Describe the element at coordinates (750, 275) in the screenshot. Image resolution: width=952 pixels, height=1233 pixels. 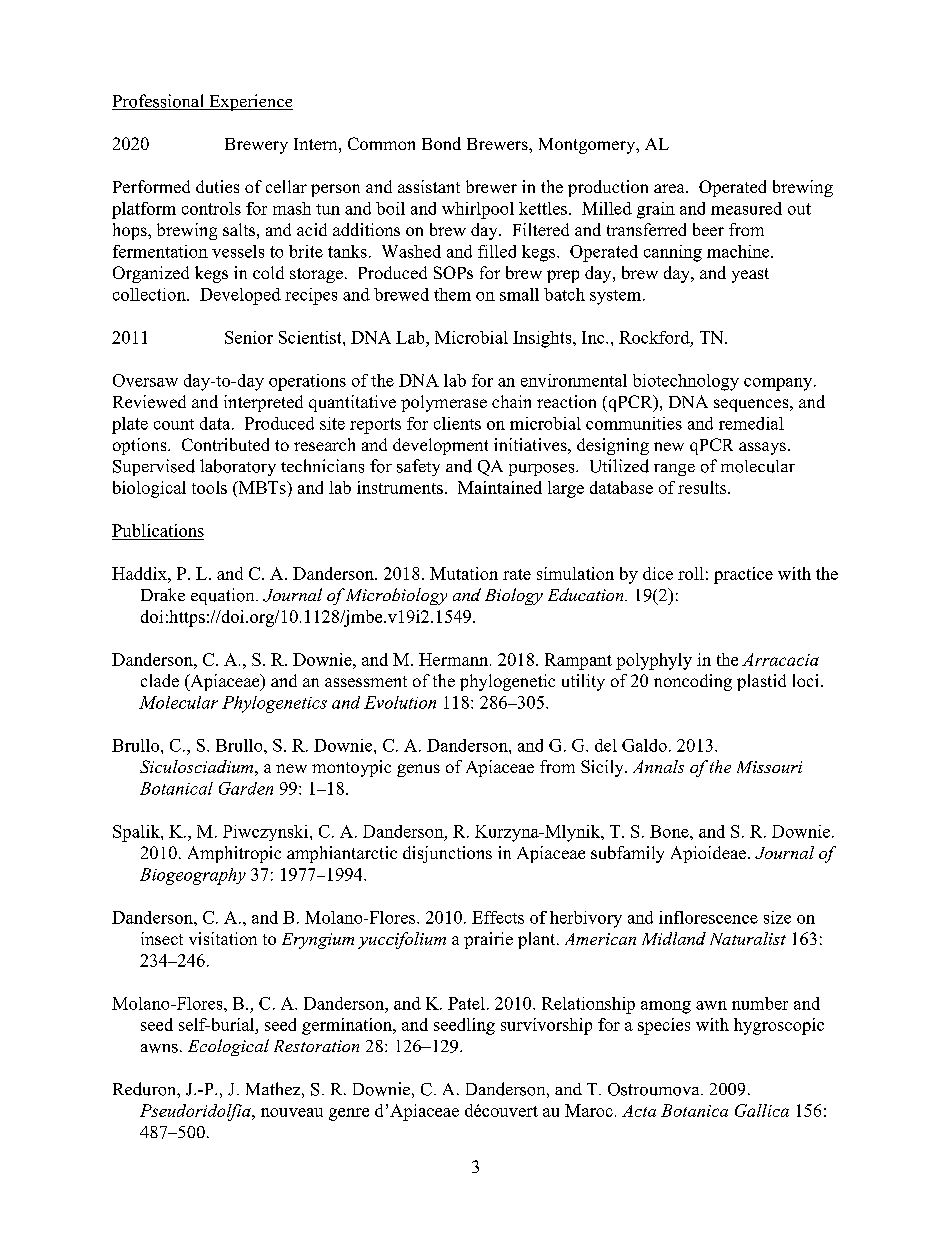
I see `yeast` at that location.
